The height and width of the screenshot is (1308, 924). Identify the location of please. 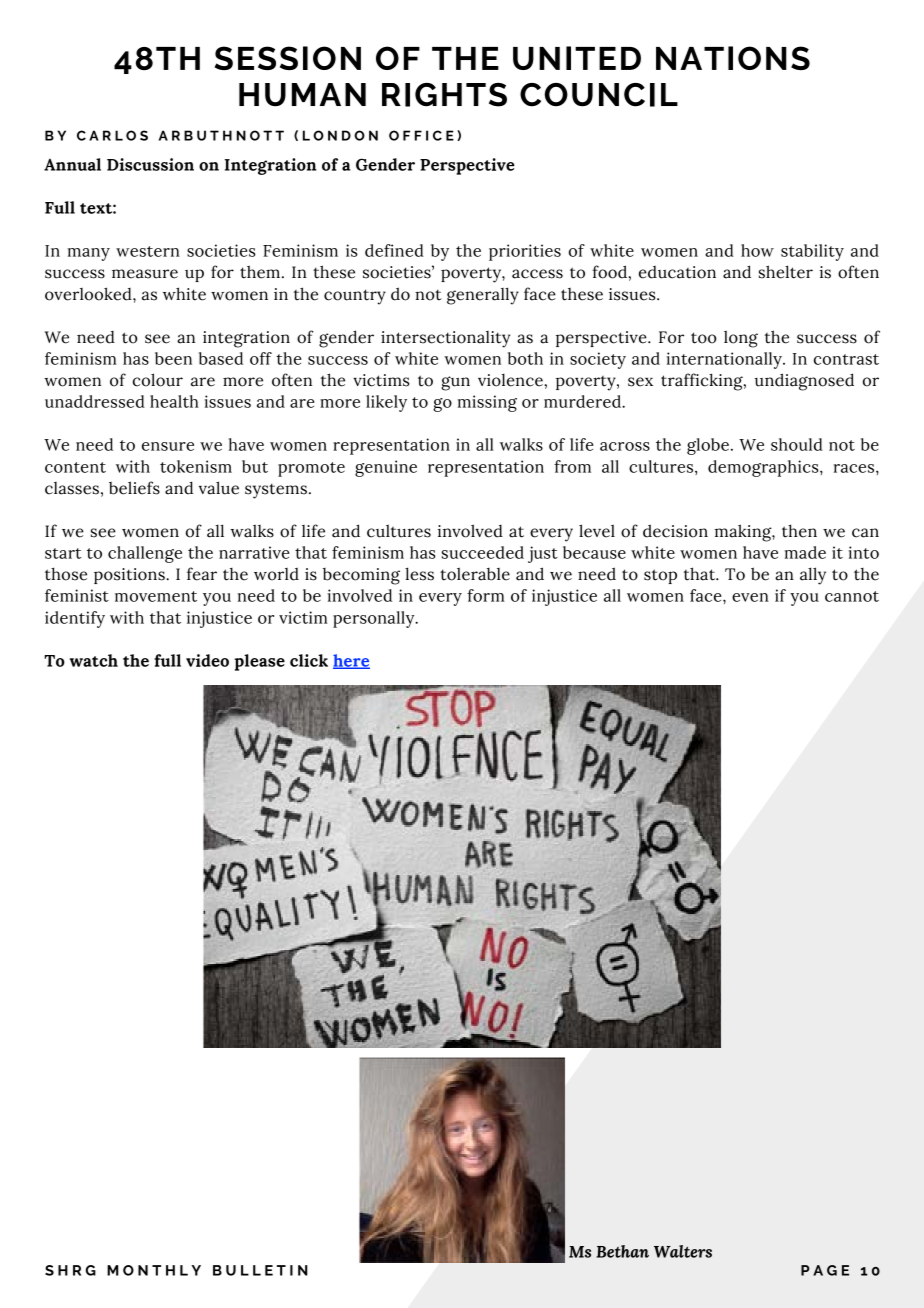
(259, 662).
